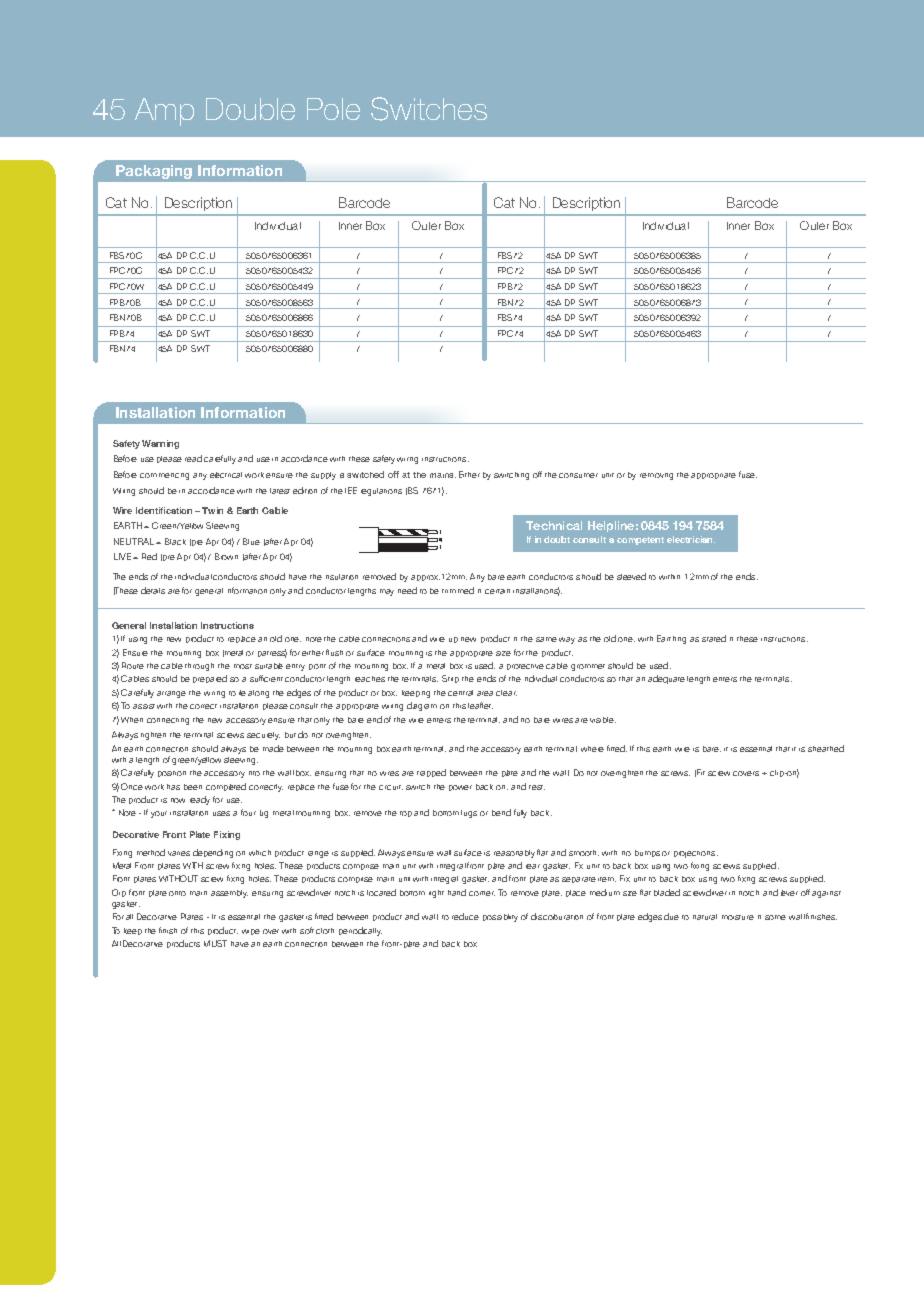  What do you see at coordinates (656, 476) in the image?
I see `removing` at bounding box center [656, 476].
